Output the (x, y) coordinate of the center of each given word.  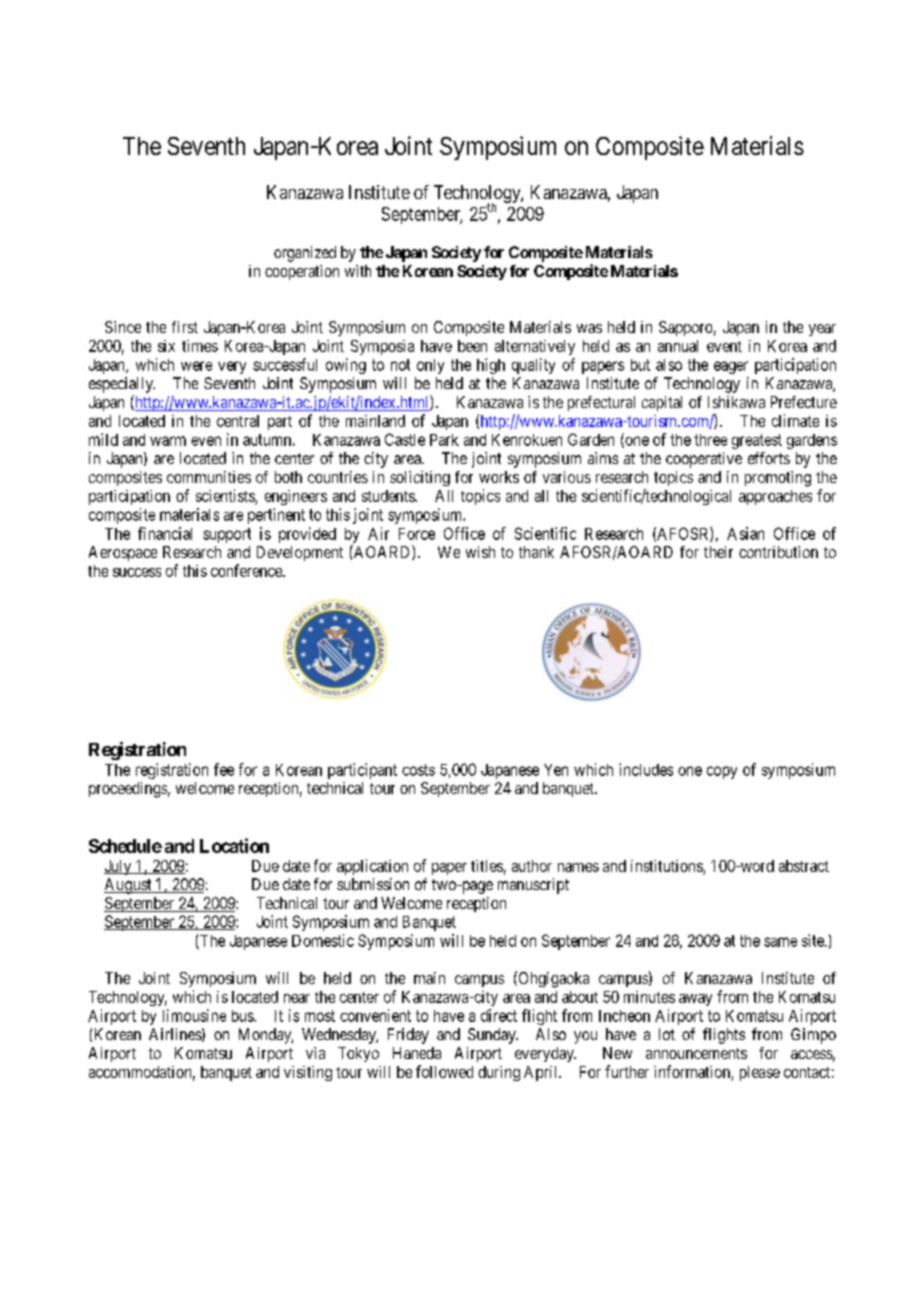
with (358, 271)
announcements (696, 1053)
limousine (194, 1015)
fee (224, 769)
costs (418, 770)
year (822, 330)
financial (165, 533)
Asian (745, 533)
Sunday (493, 1036)
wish (480, 552)
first (185, 327)
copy (722, 772)
